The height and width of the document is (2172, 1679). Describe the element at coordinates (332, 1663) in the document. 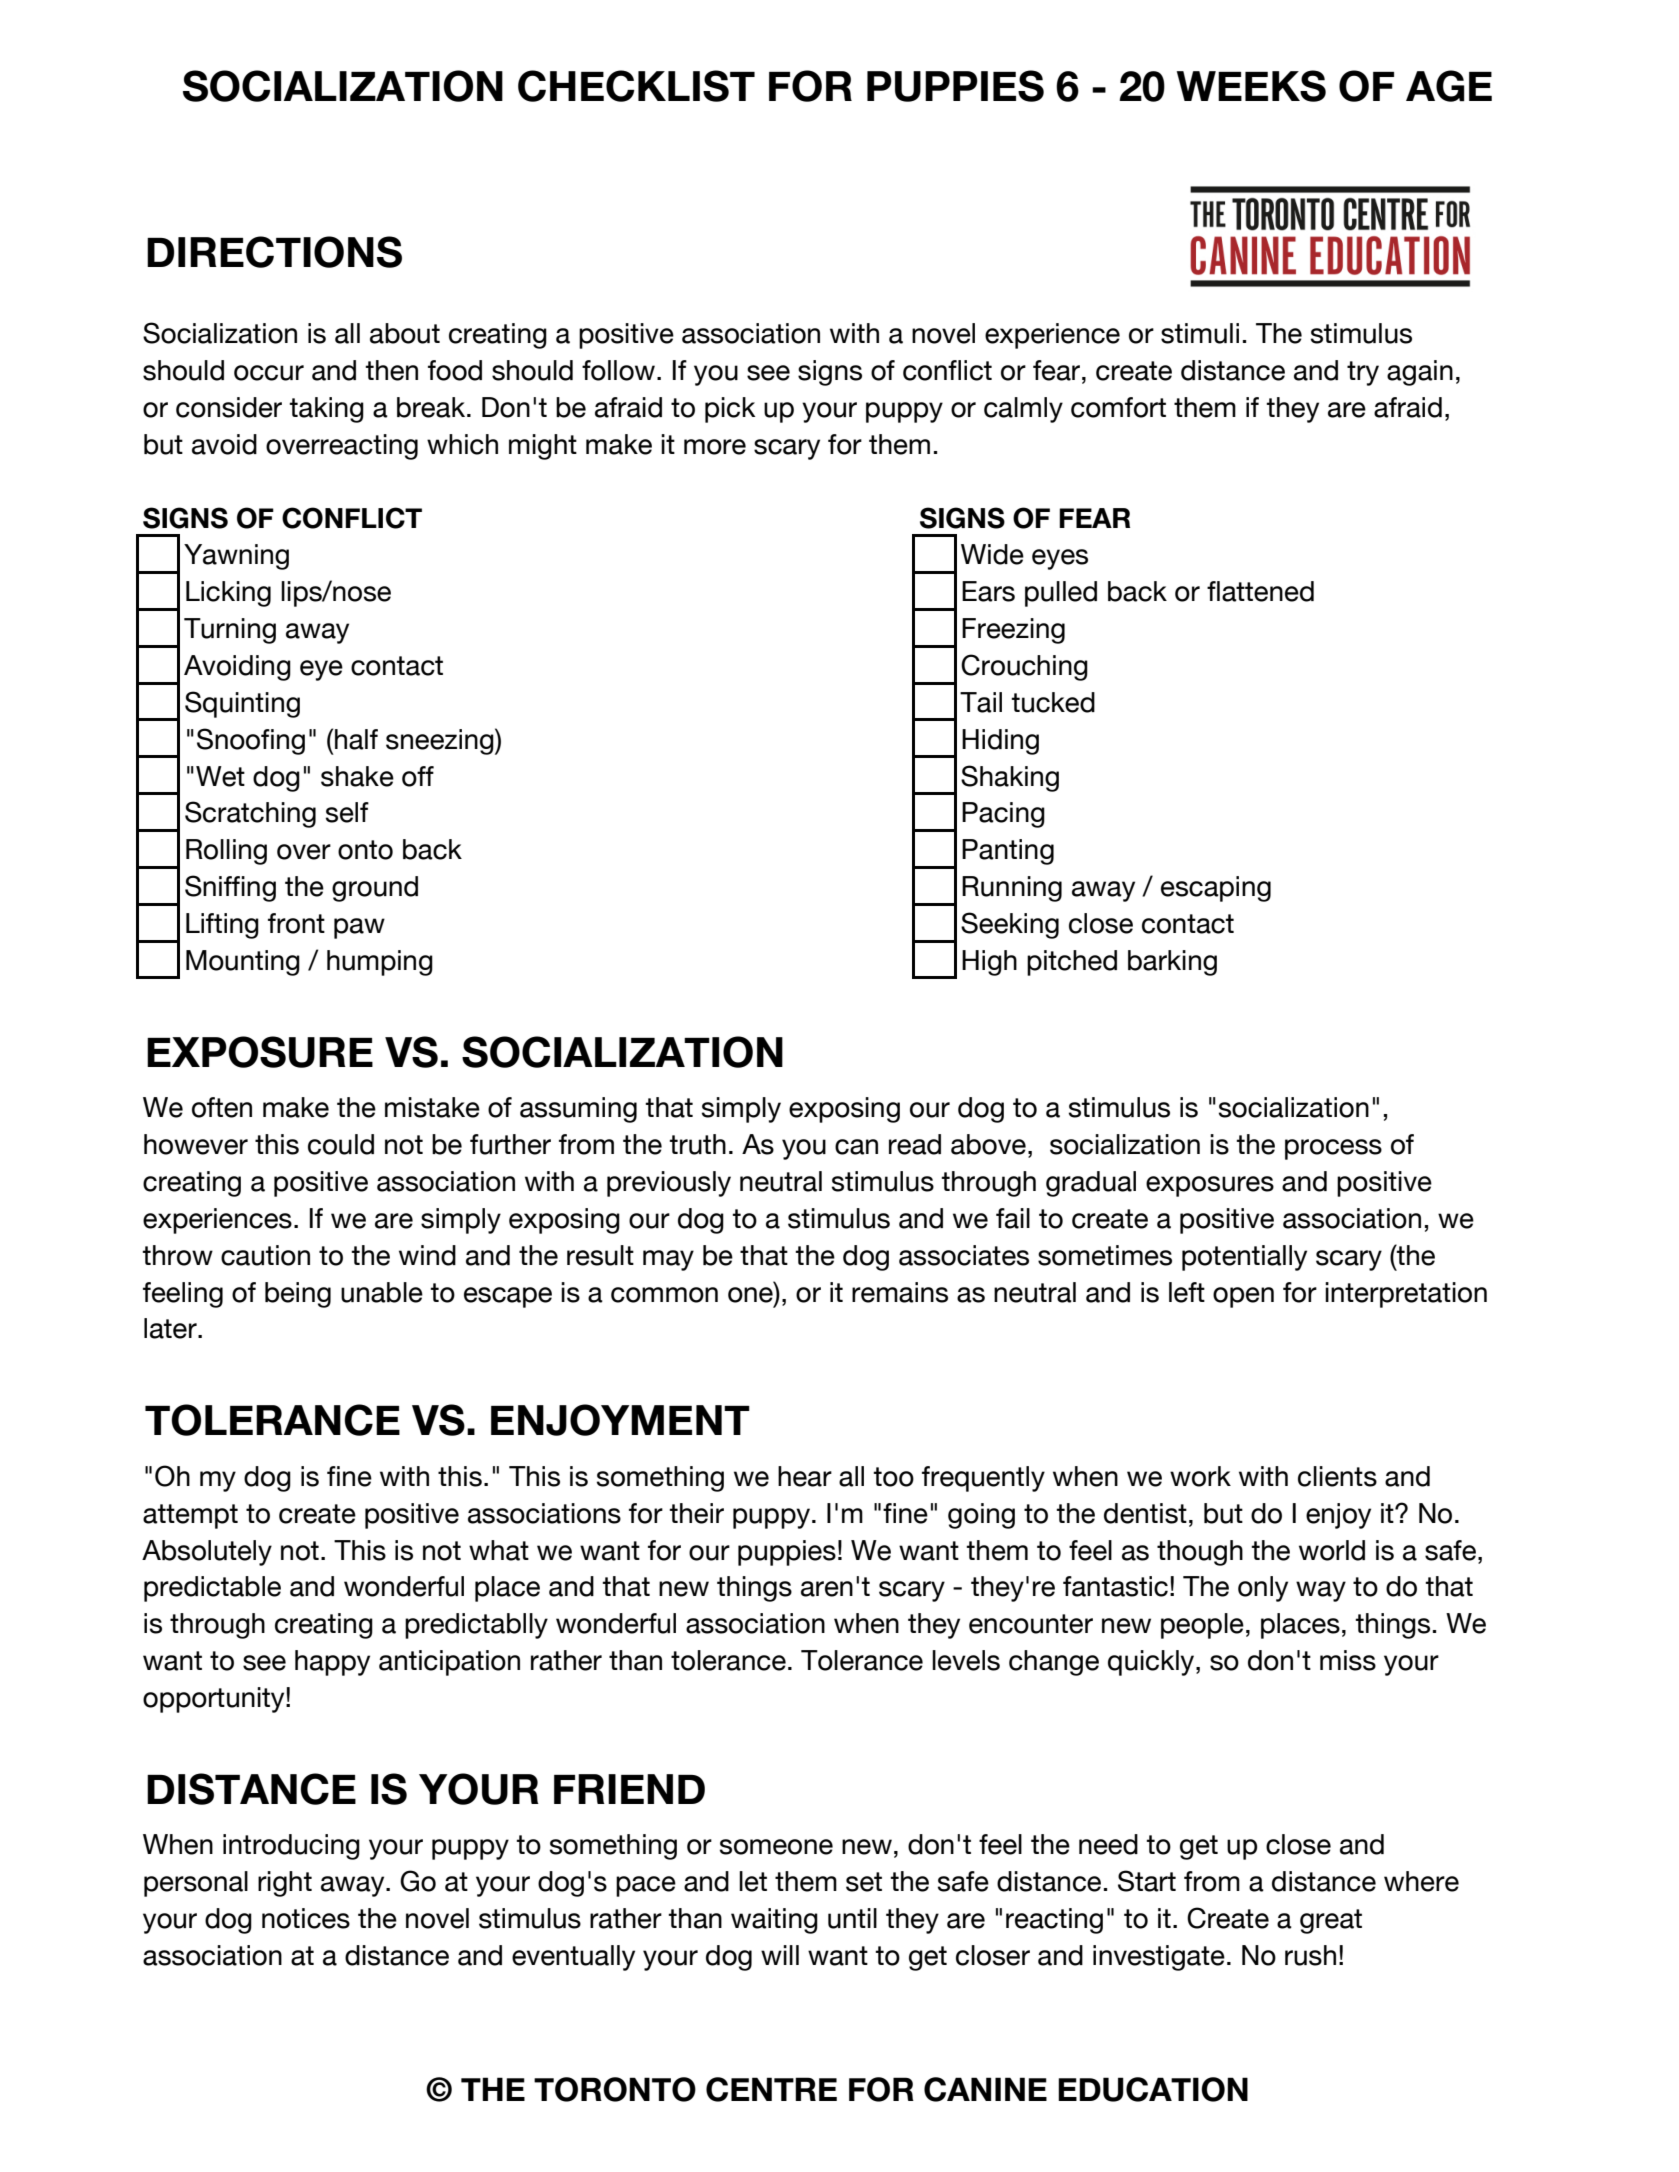

I see `happy` at that location.
